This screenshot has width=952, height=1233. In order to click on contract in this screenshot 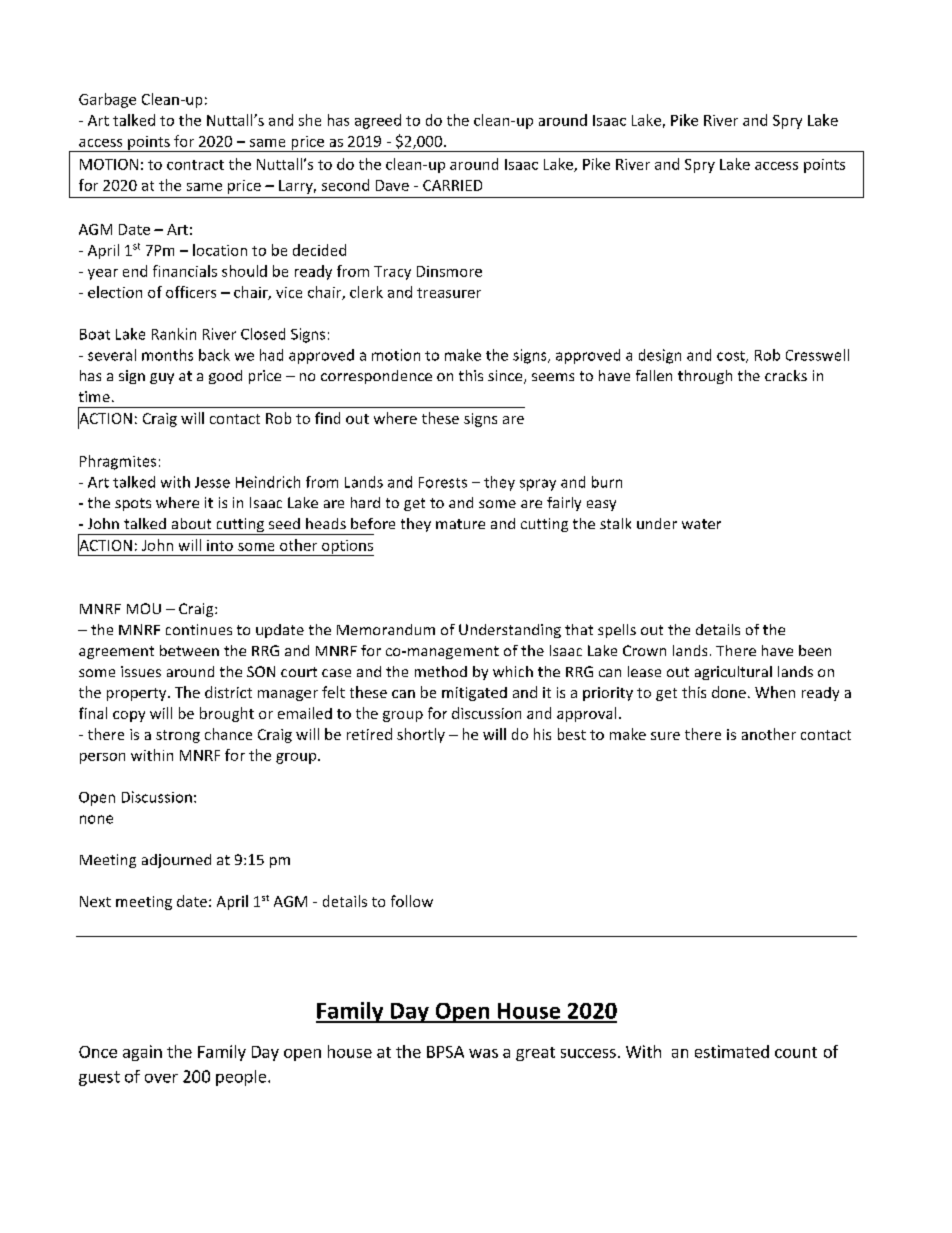, I will do `click(195, 165)`.
